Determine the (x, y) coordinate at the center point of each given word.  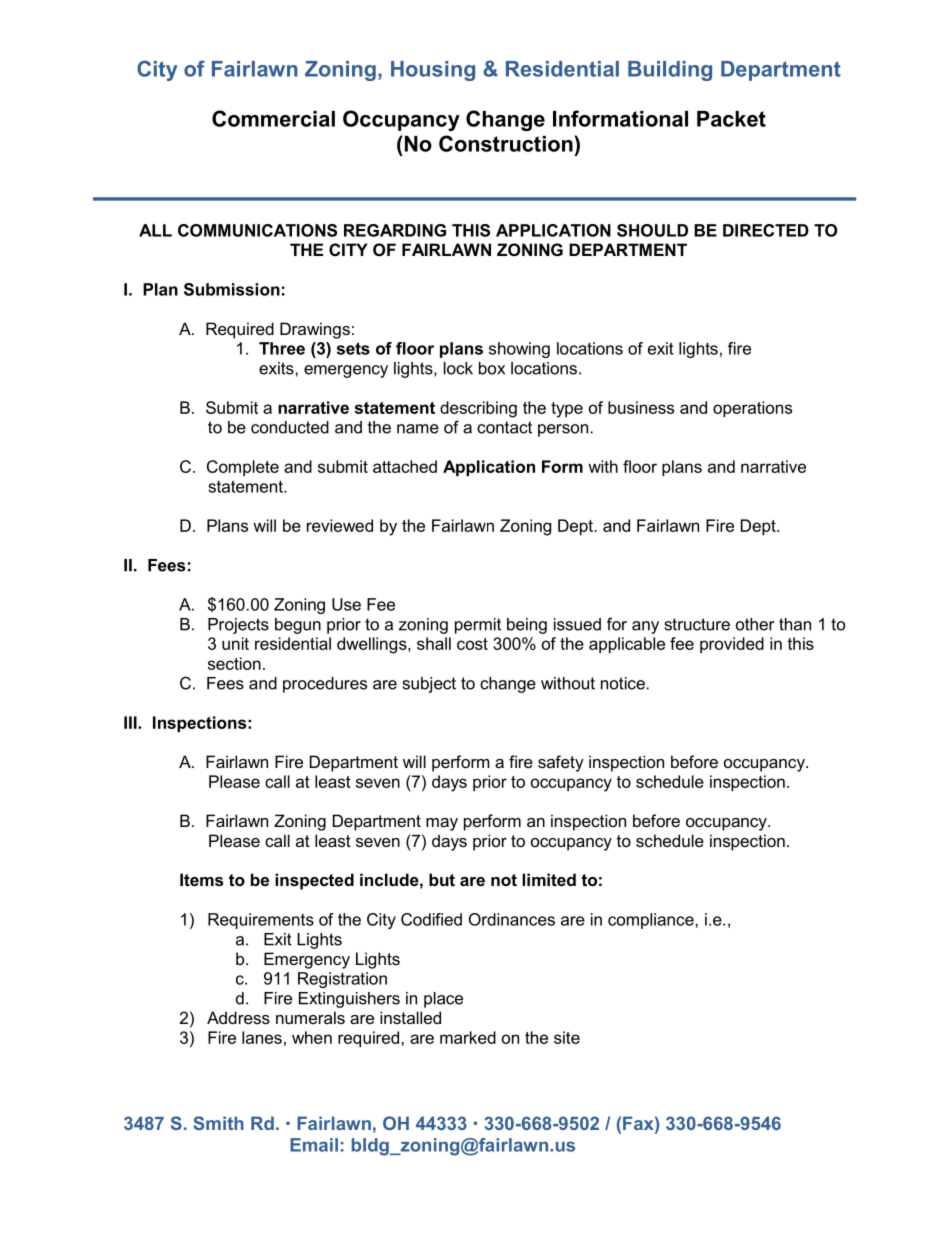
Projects (238, 626)
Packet (731, 119)
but (442, 879)
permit (478, 626)
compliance (652, 921)
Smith (218, 1123)
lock (458, 368)
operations (752, 409)
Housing (433, 71)
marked (468, 1037)
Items (201, 879)
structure (697, 624)
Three (282, 348)
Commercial (273, 118)
